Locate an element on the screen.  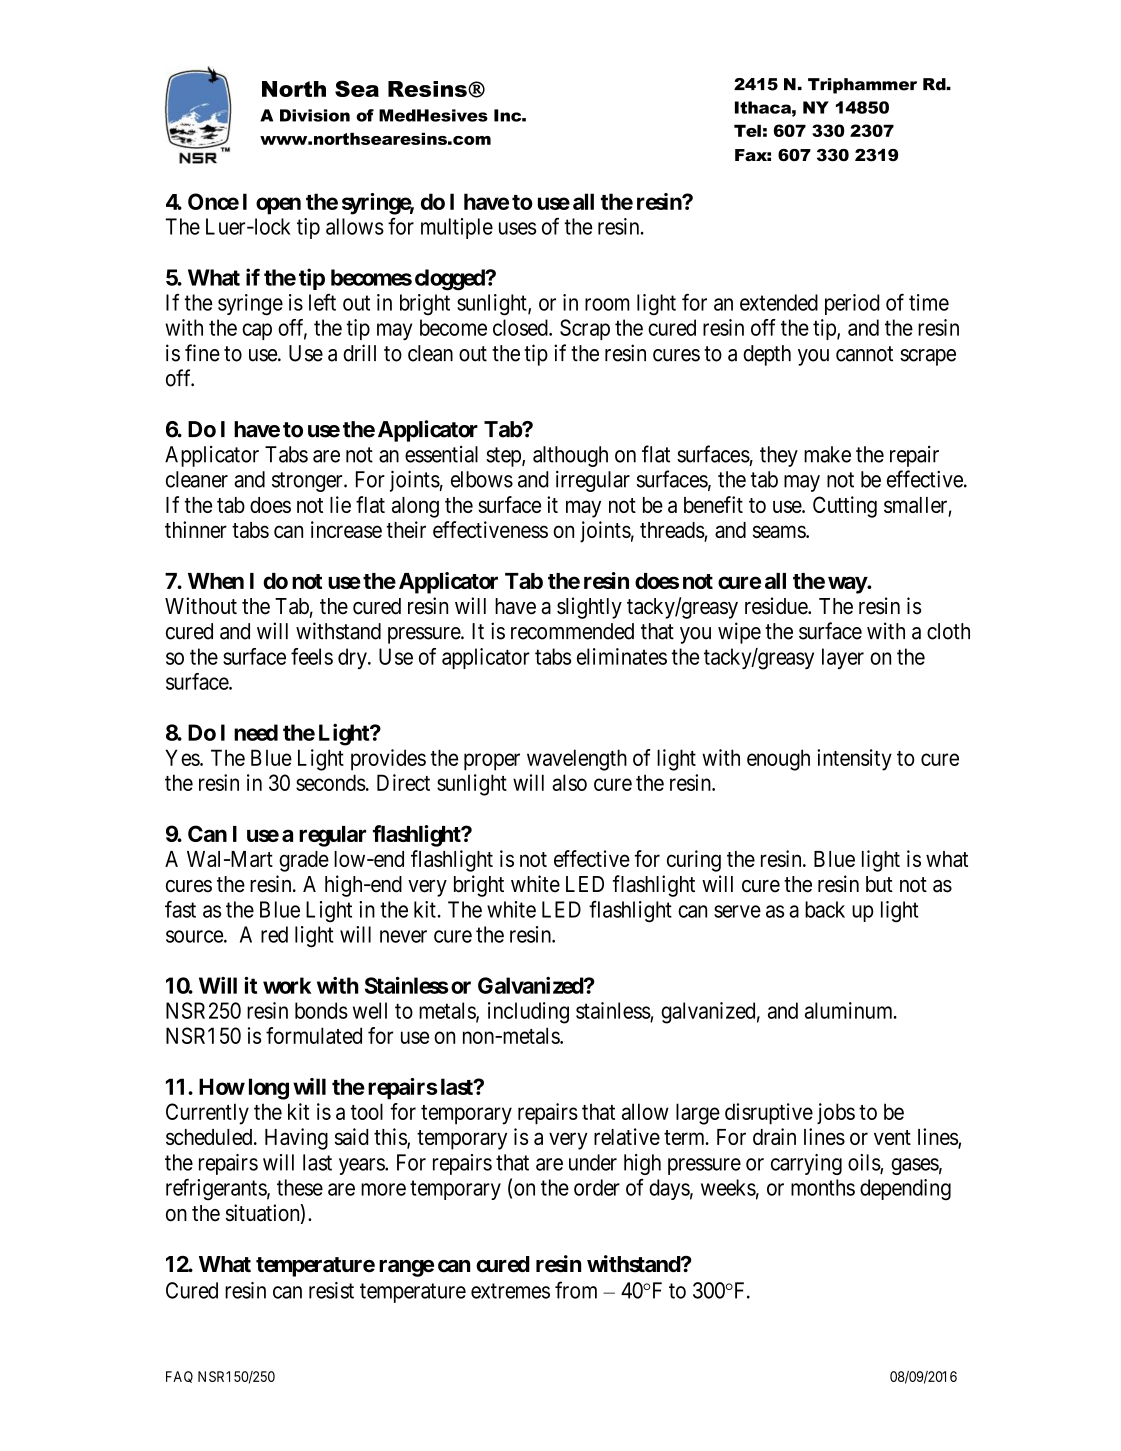
including is located at coordinates (528, 1013).
